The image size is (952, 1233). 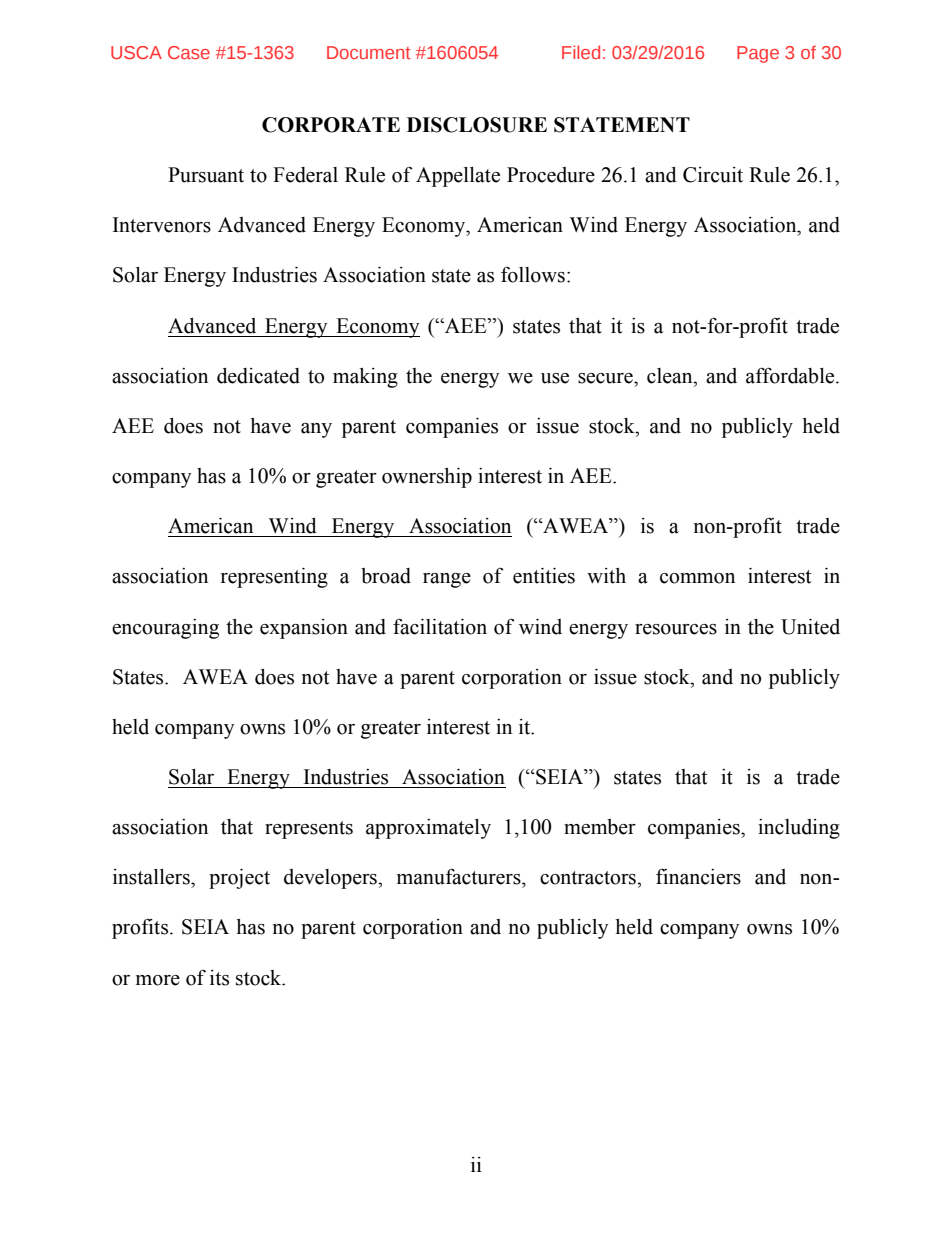 What do you see at coordinates (189, 52) in the screenshot?
I see `Case` at bounding box center [189, 52].
